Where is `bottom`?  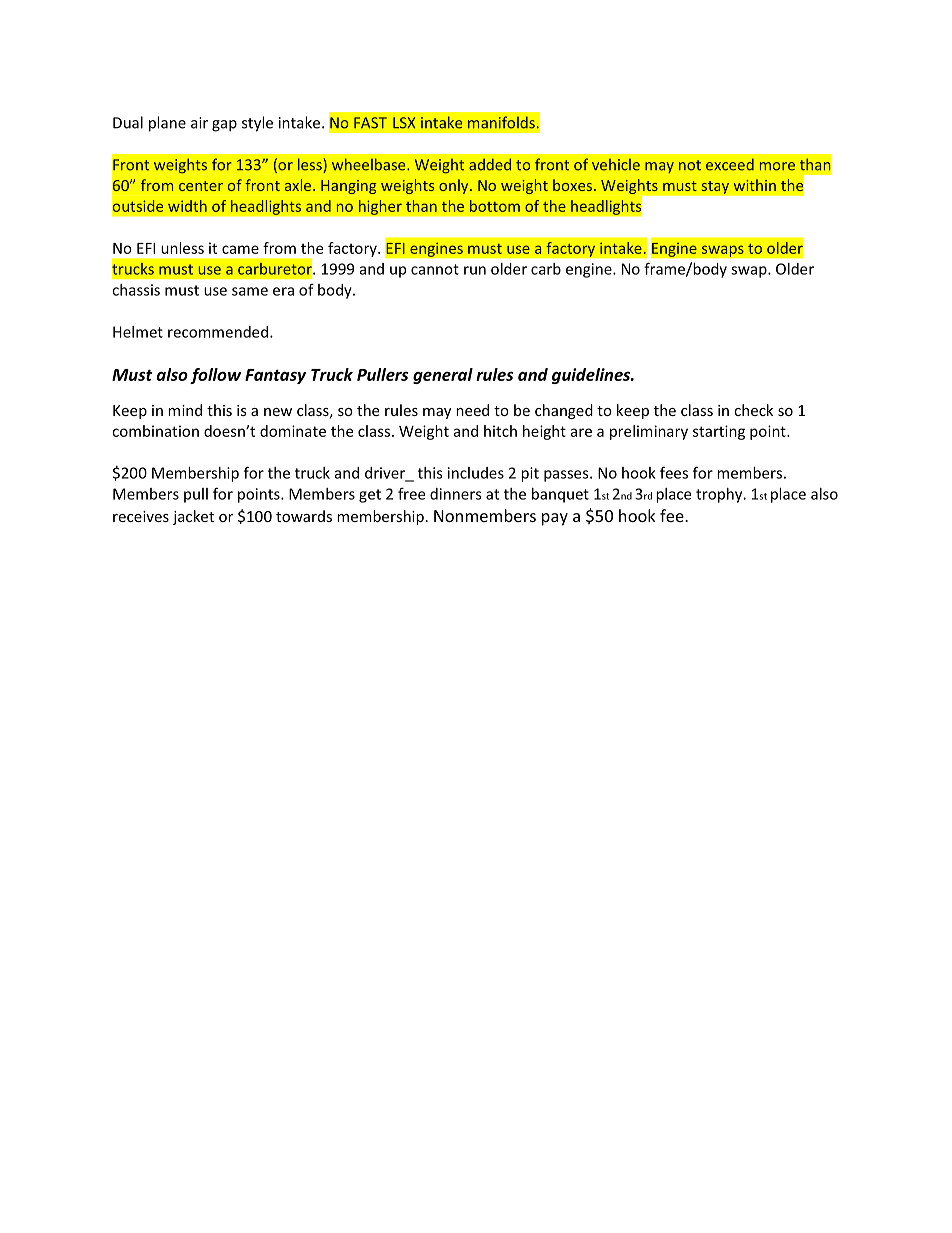
bottom is located at coordinates (495, 206).
